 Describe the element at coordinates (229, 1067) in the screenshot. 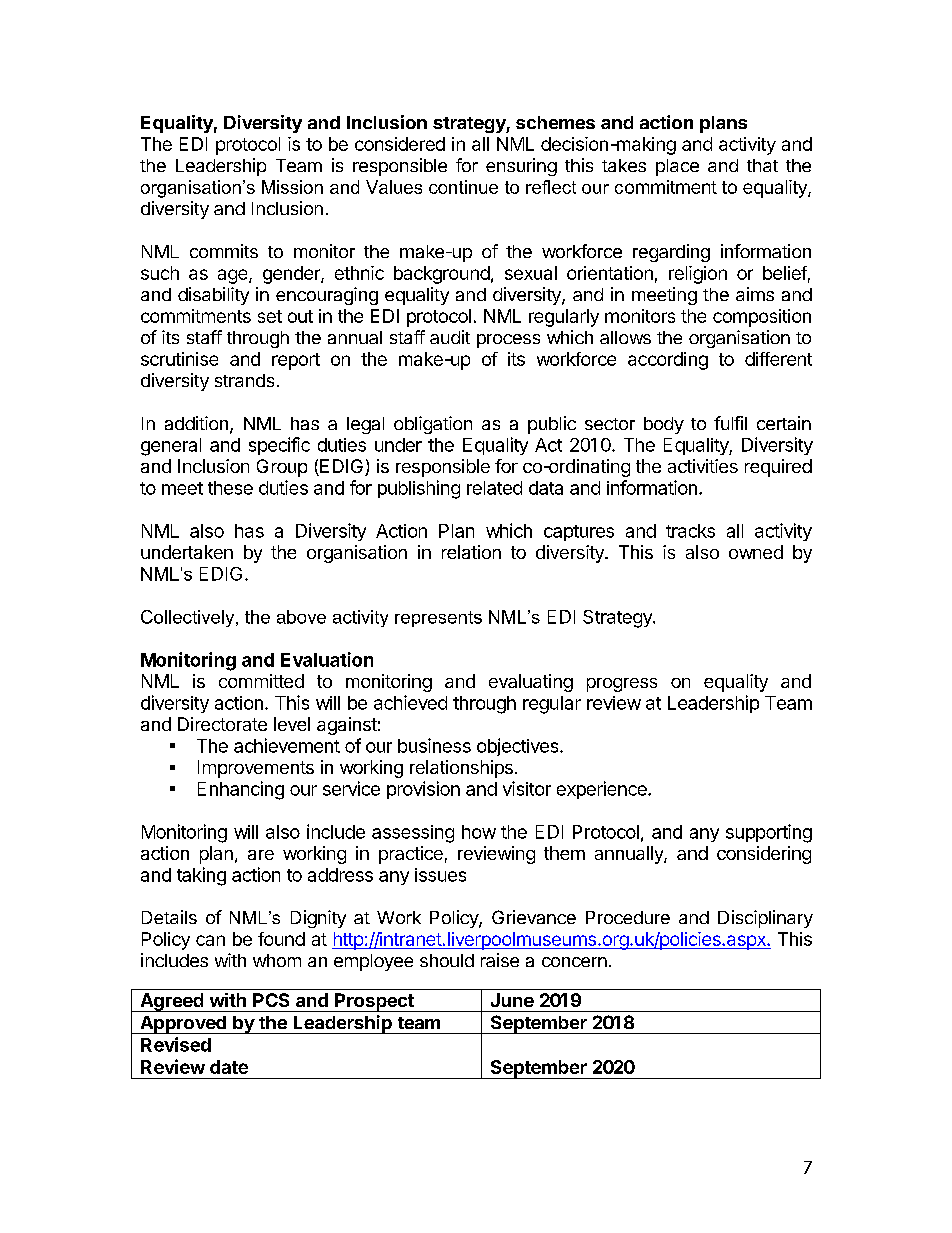

I see `date` at that location.
